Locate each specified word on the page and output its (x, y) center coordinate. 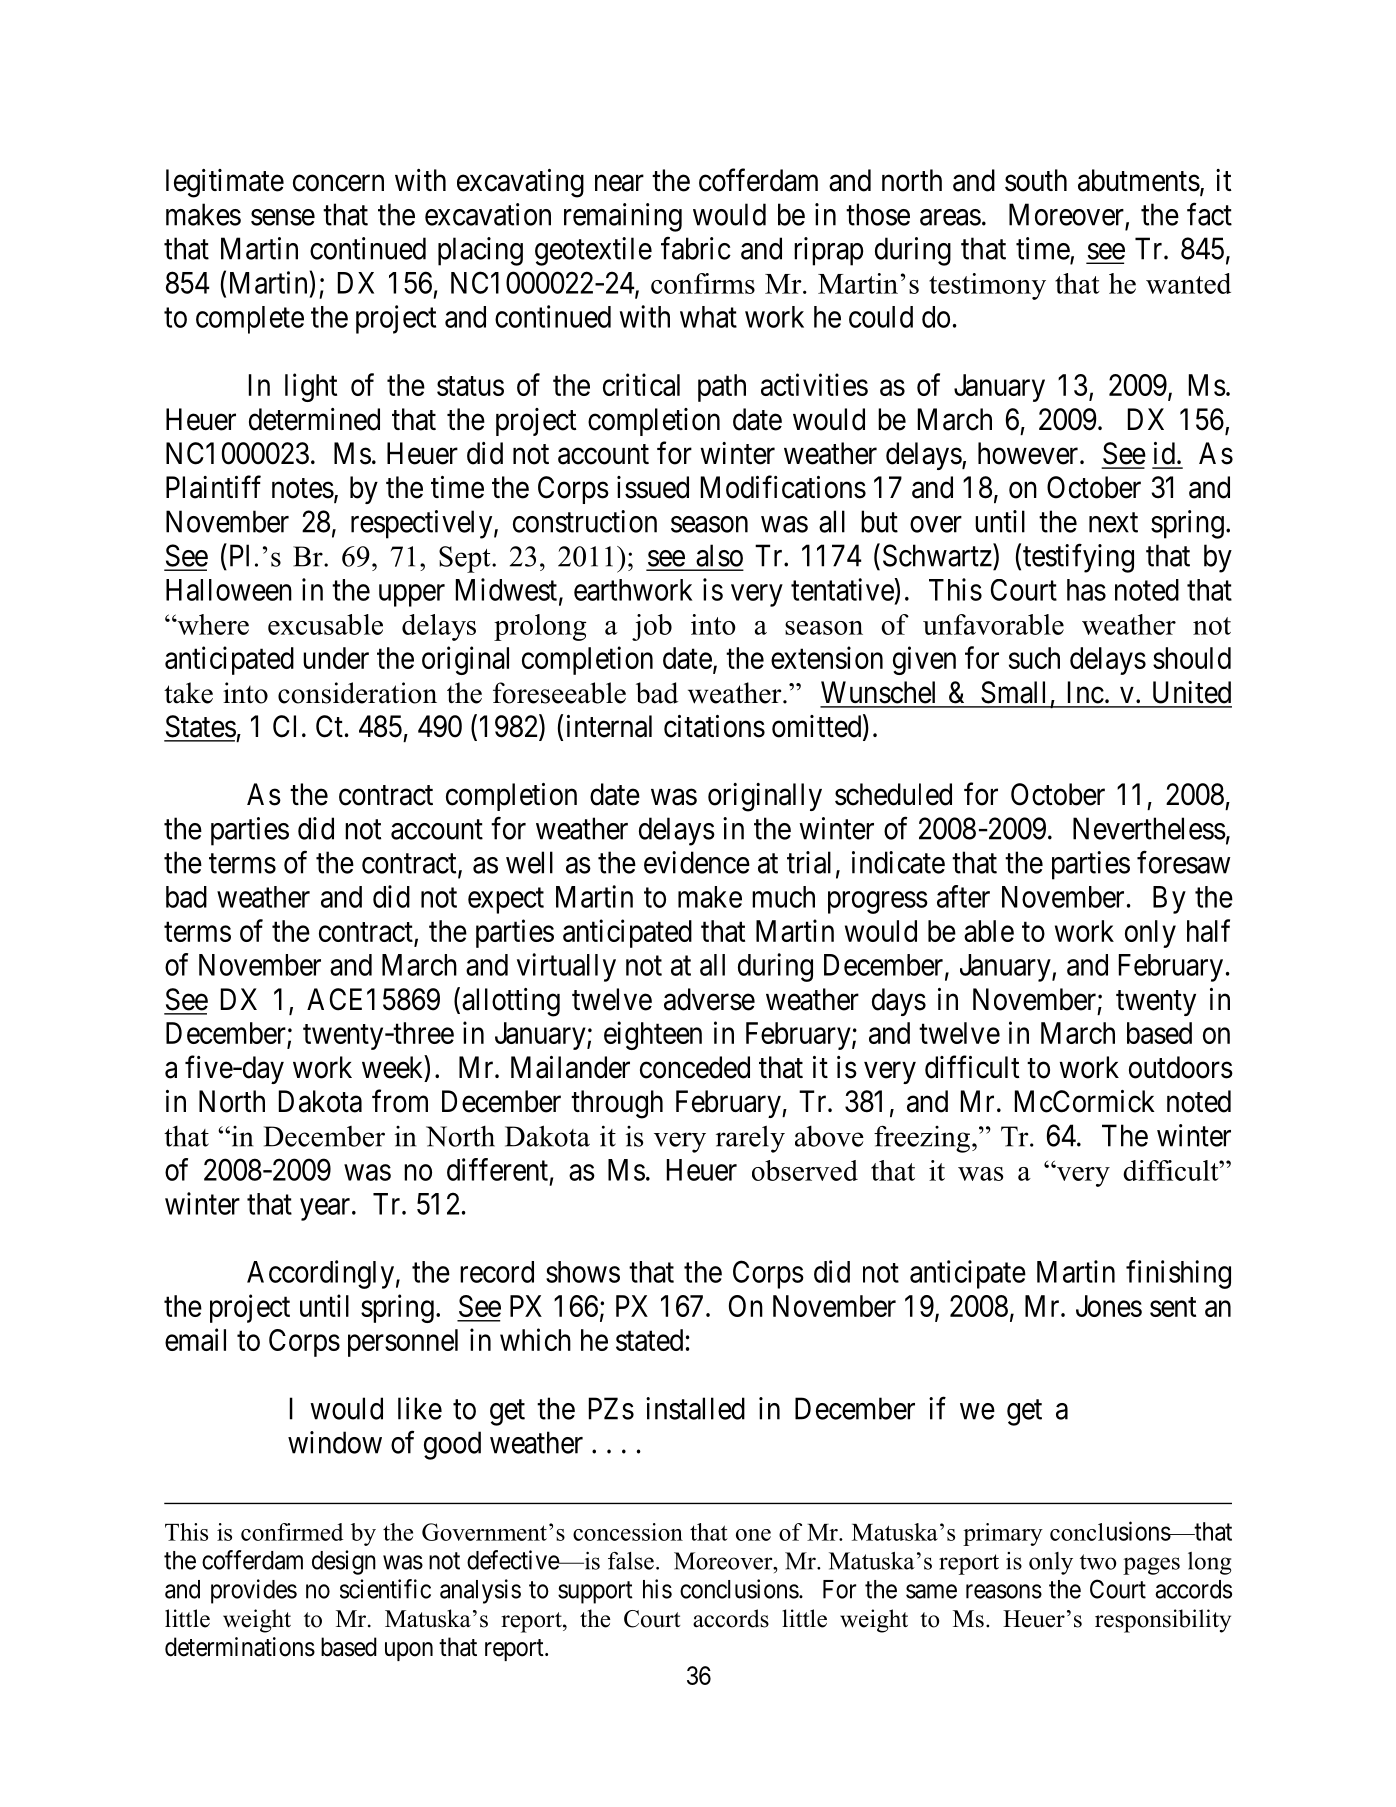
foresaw (1183, 862)
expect (506, 901)
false (631, 1561)
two (1098, 1562)
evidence (697, 862)
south (1036, 180)
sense (283, 217)
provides (254, 1591)
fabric (696, 248)
